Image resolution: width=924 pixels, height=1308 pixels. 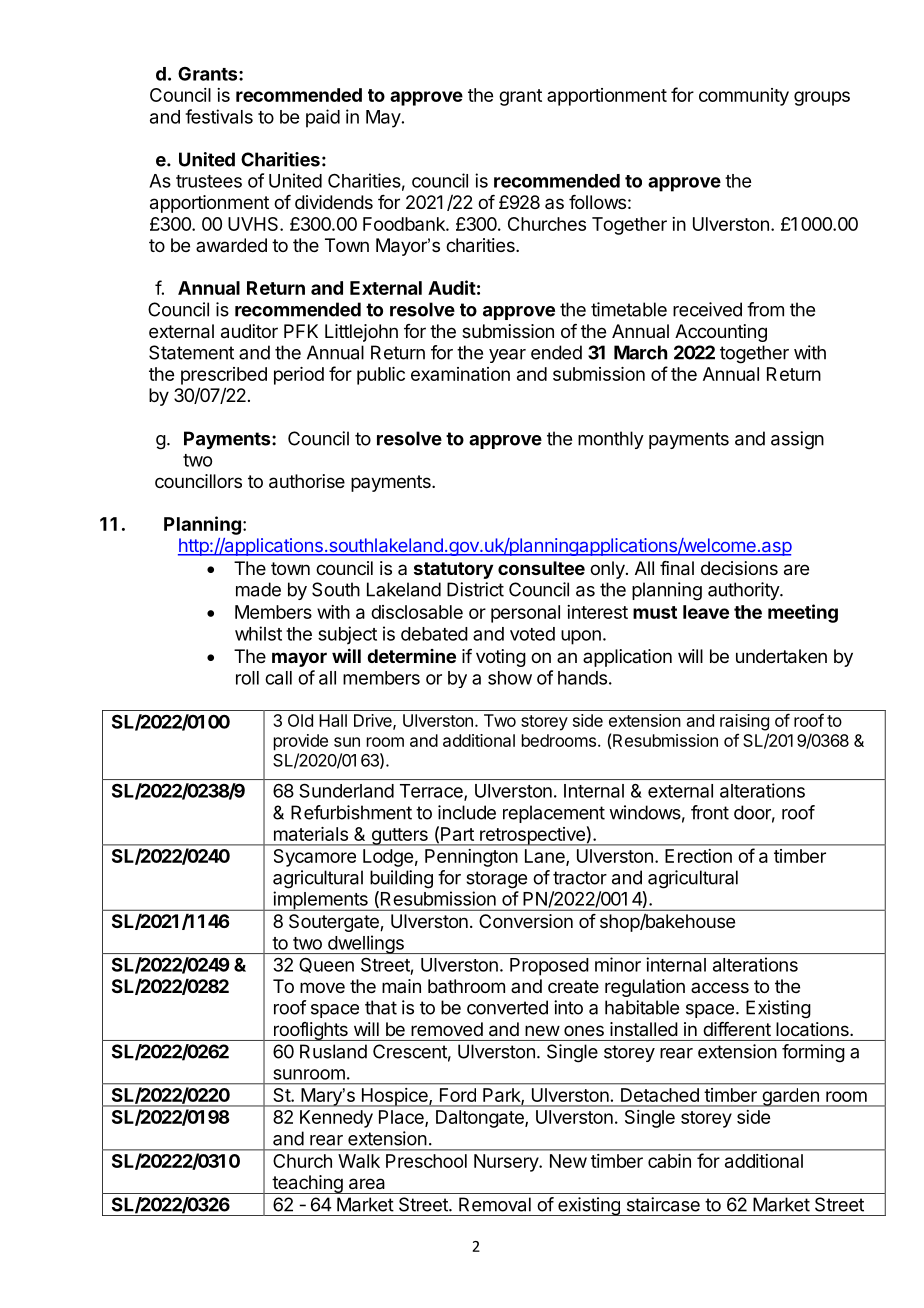 What do you see at coordinates (501, 658) in the image?
I see `voting` at bounding box center [501, 658].
